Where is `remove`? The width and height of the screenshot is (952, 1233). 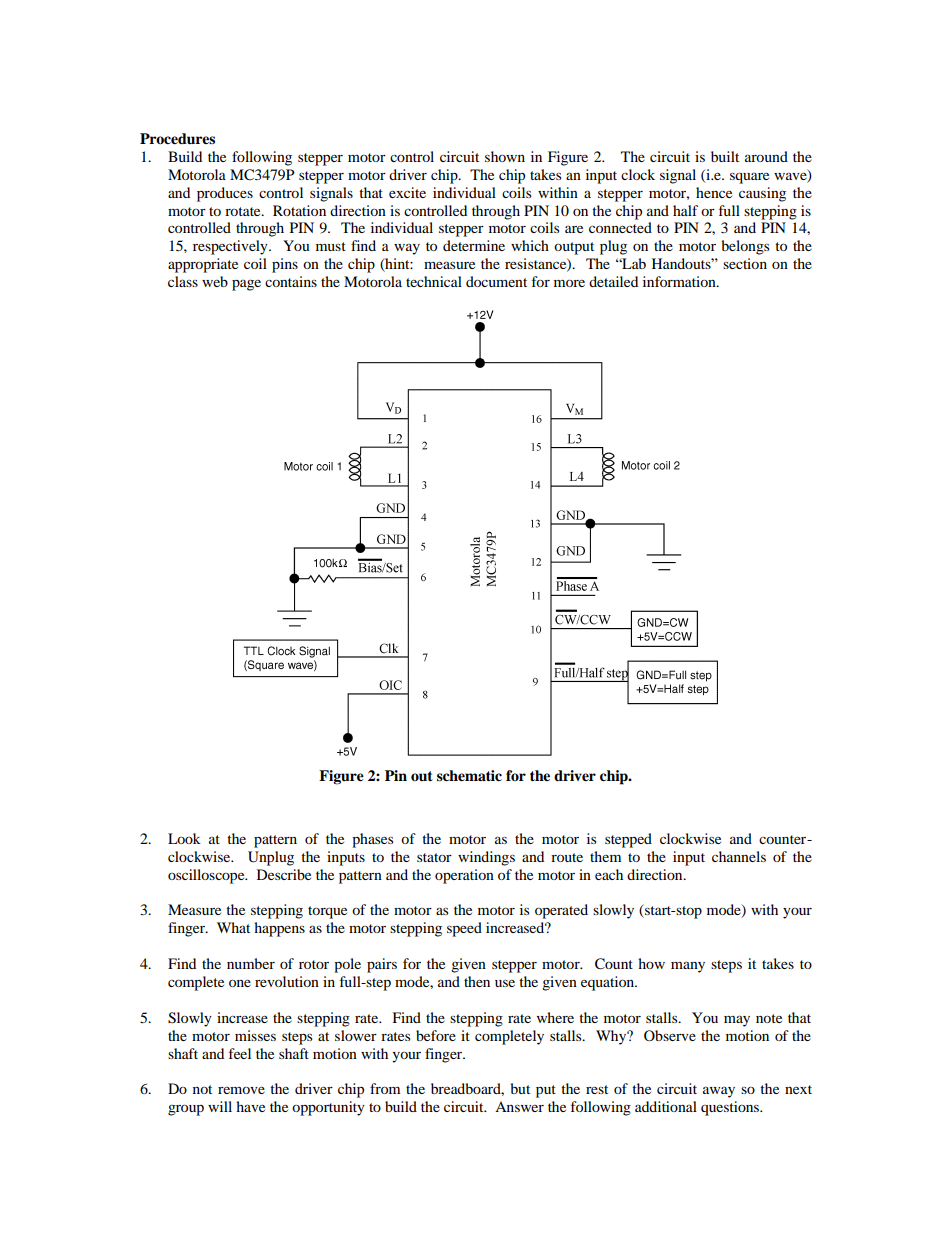 remove is located at coordinates (241, 1090).
